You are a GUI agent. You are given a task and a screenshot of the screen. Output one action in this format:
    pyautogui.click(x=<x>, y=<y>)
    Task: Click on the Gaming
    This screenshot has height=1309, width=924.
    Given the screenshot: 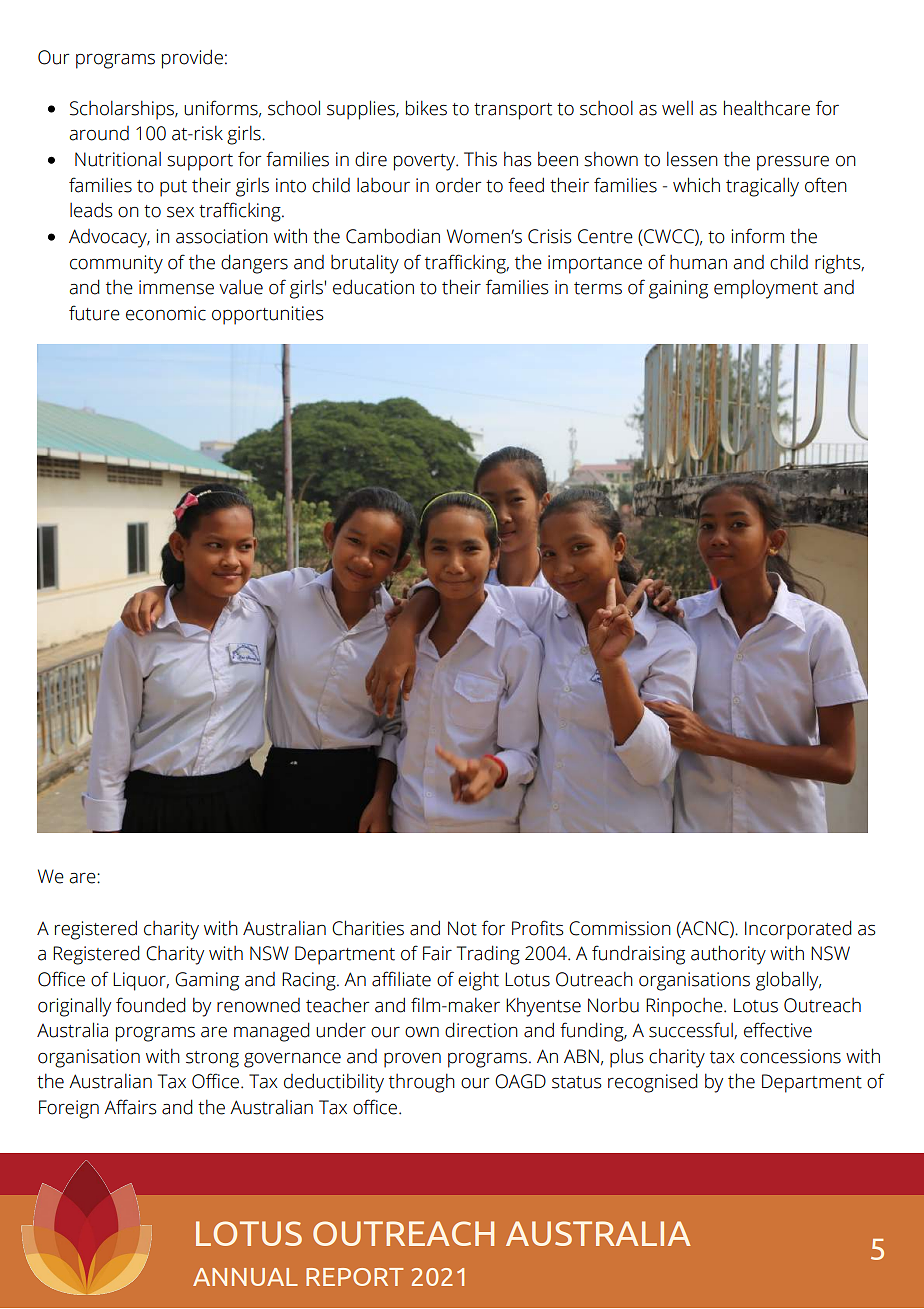 What is the action you would take?
    pyautogui.click(x=207, y=981)
